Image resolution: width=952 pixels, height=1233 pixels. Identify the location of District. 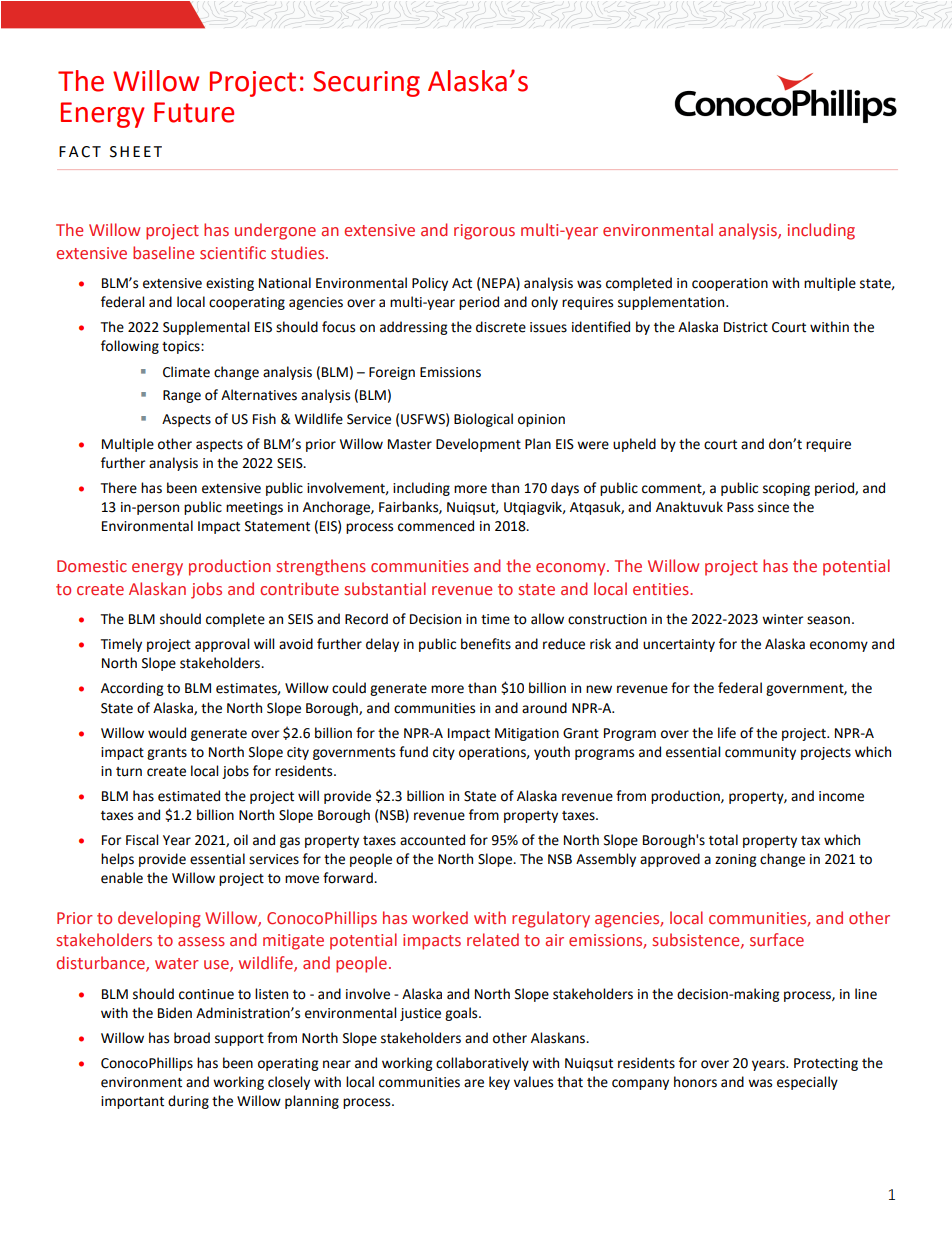
(746, 327).
